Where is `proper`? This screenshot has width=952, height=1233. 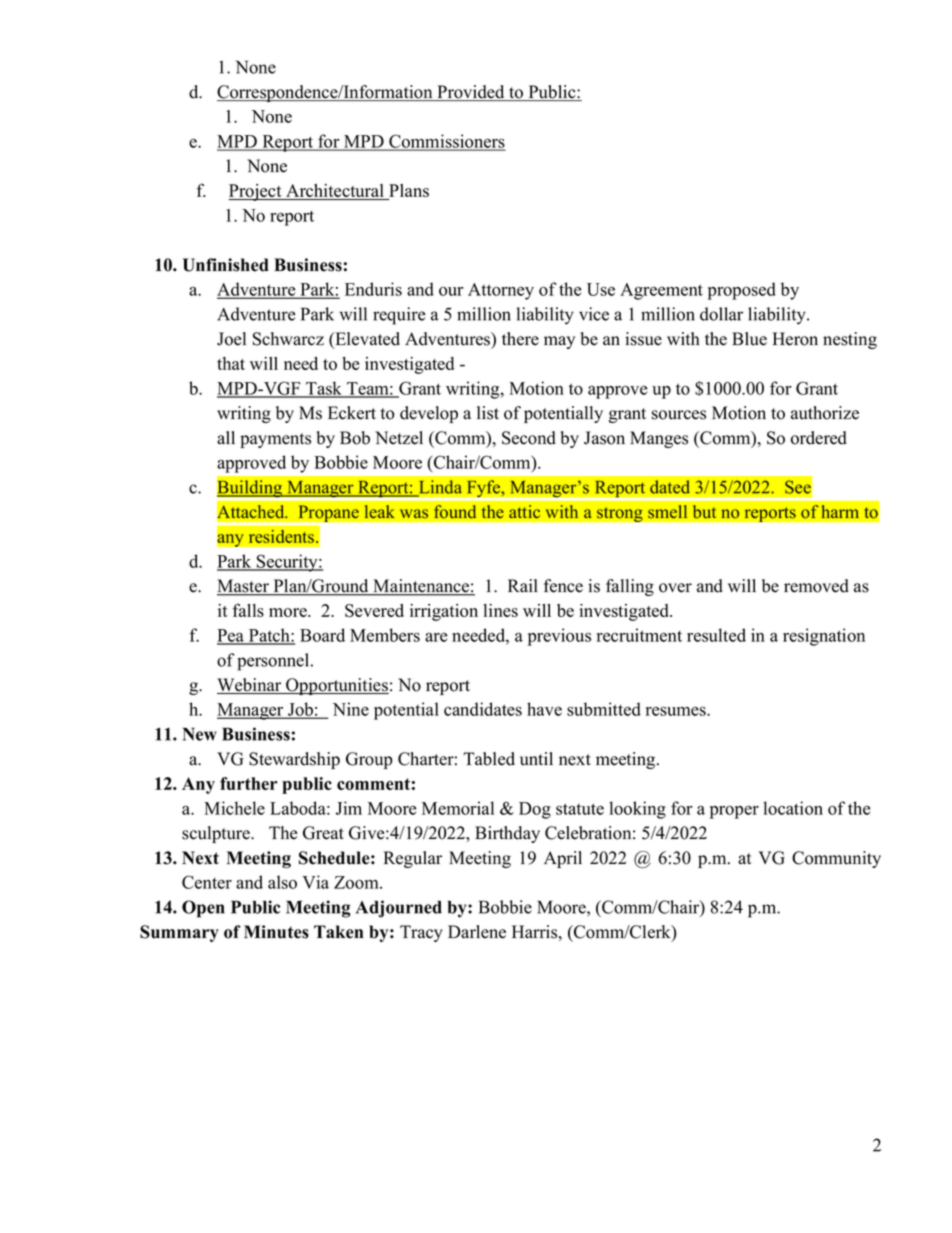 proper is located at coordinates (734, 812).
